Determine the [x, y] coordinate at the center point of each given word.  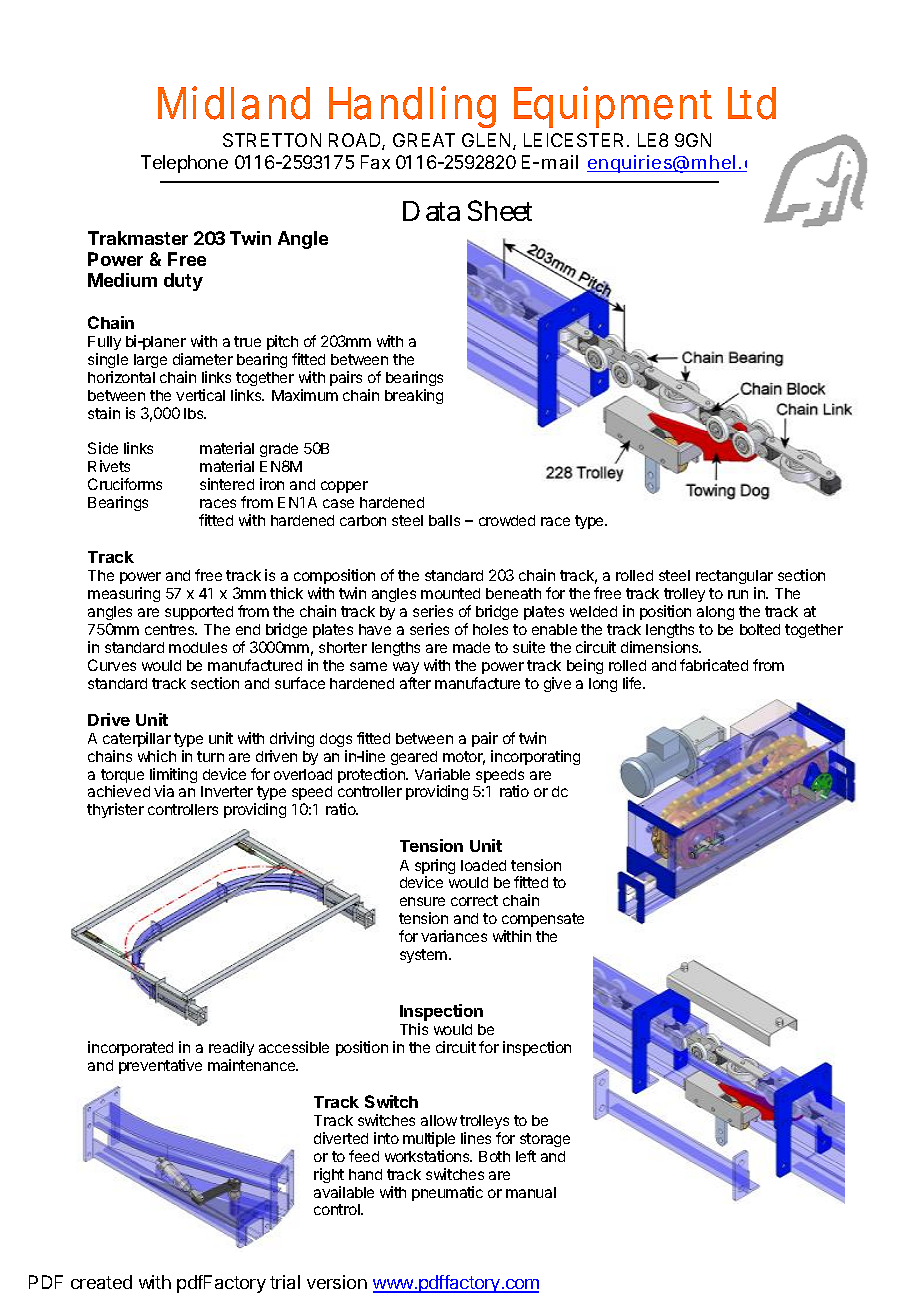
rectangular [734, 579]
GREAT [424, 140]
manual [531, 1192]
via [164, 791]
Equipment [613, 107]
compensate [543, 920]
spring [435, 868]
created [101, 1282]
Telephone [184, 164]
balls [444, 520]
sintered [227, 484]
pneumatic [447, 1193]
